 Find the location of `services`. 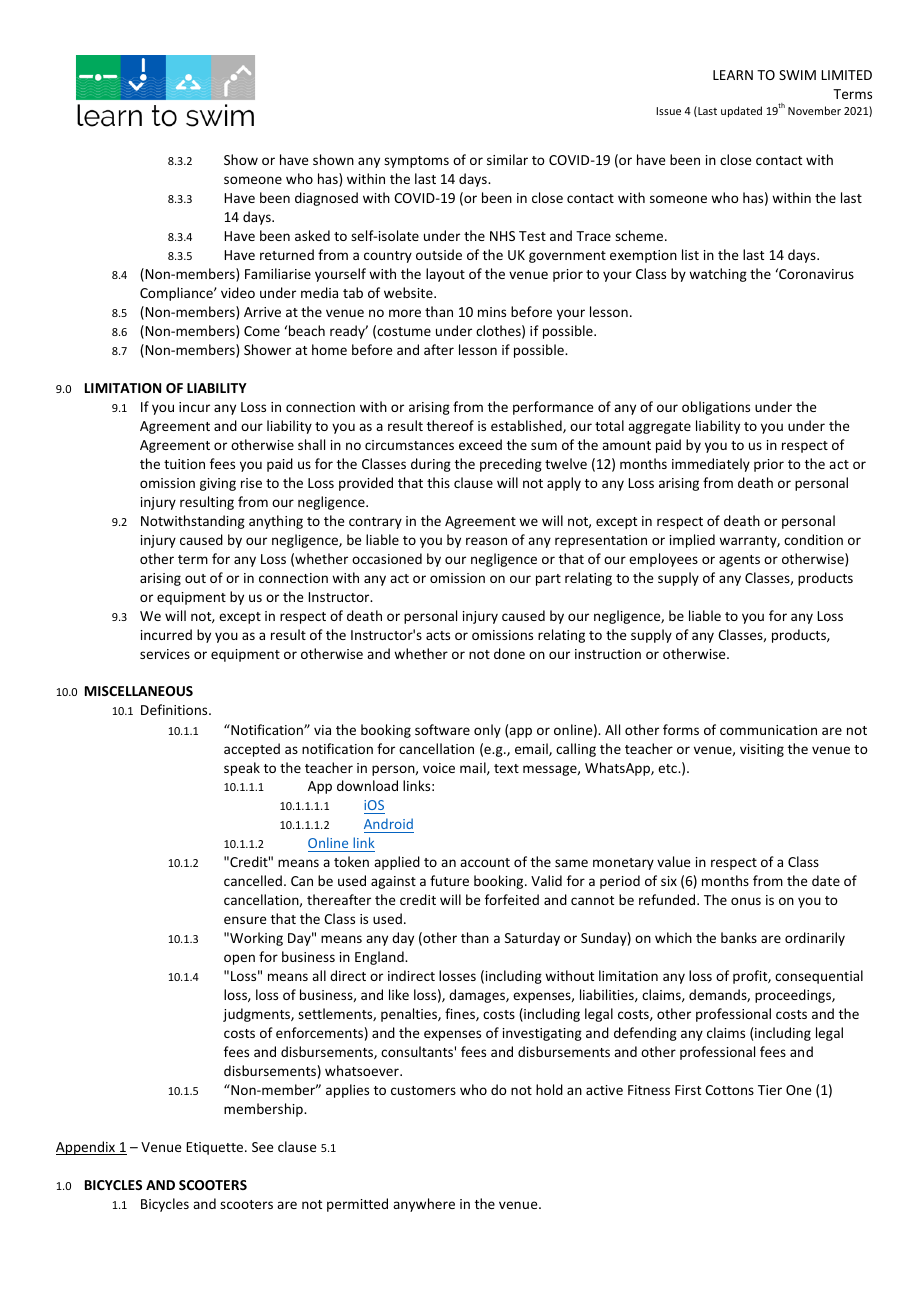

services is located at coordinates (165, 654).
